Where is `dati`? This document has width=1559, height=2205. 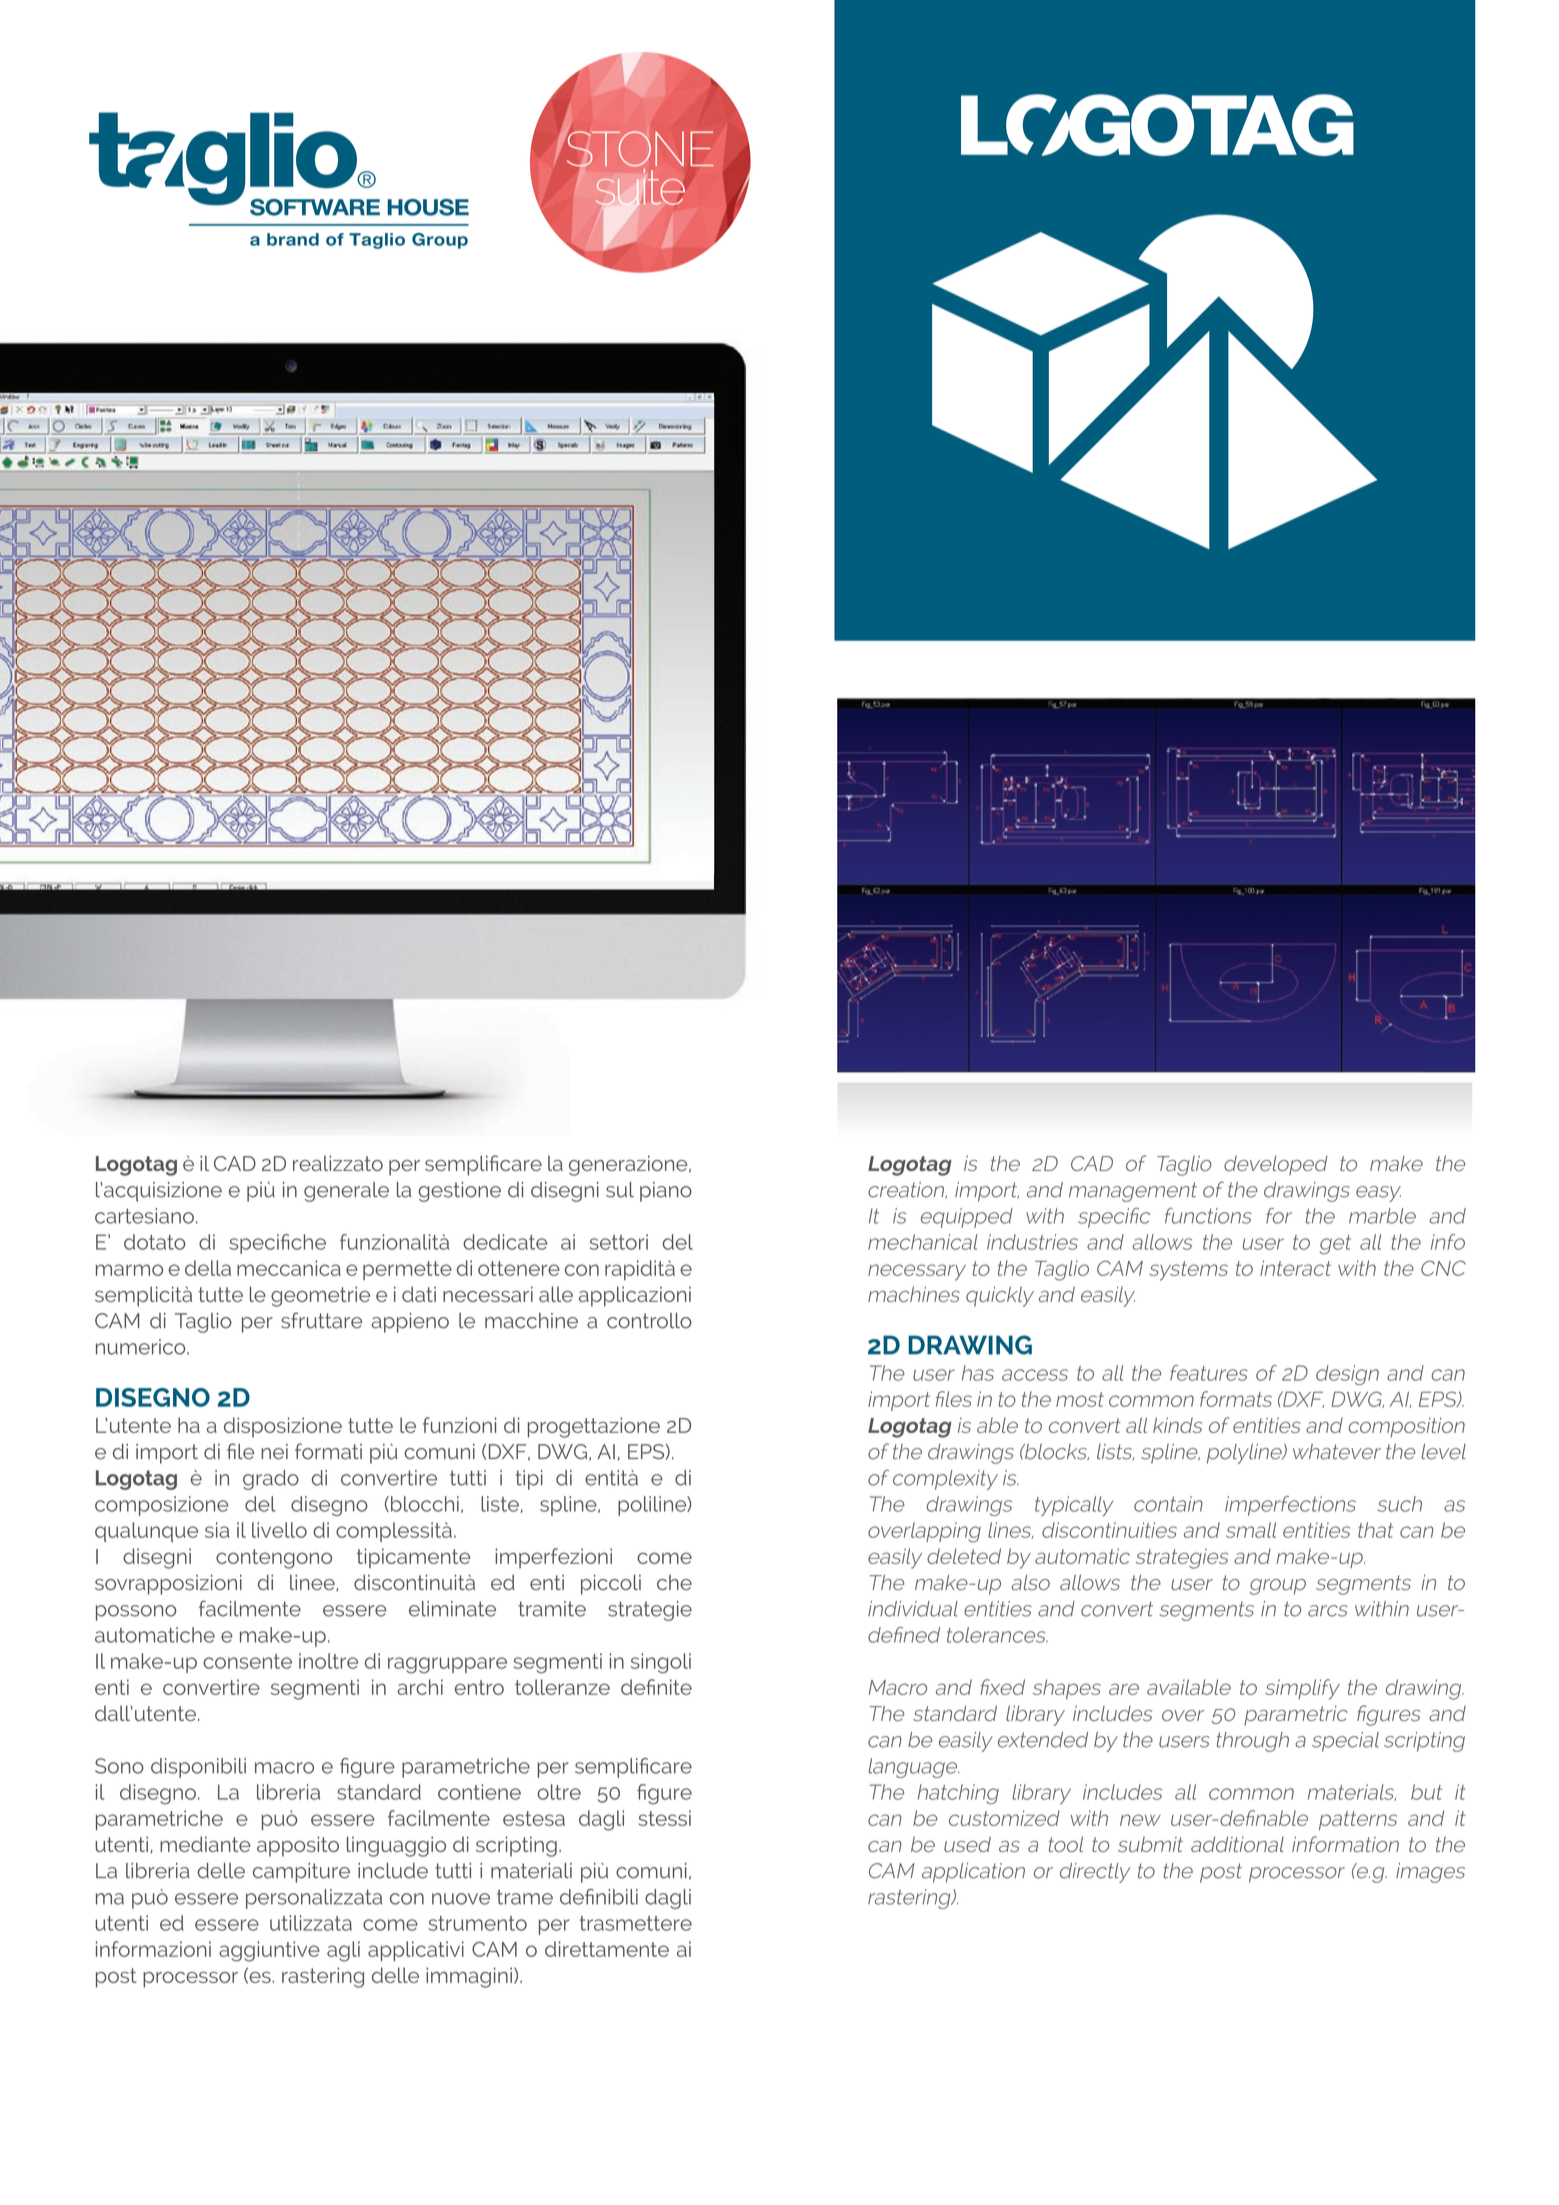
dati is located at coordinates (419, 1294).
